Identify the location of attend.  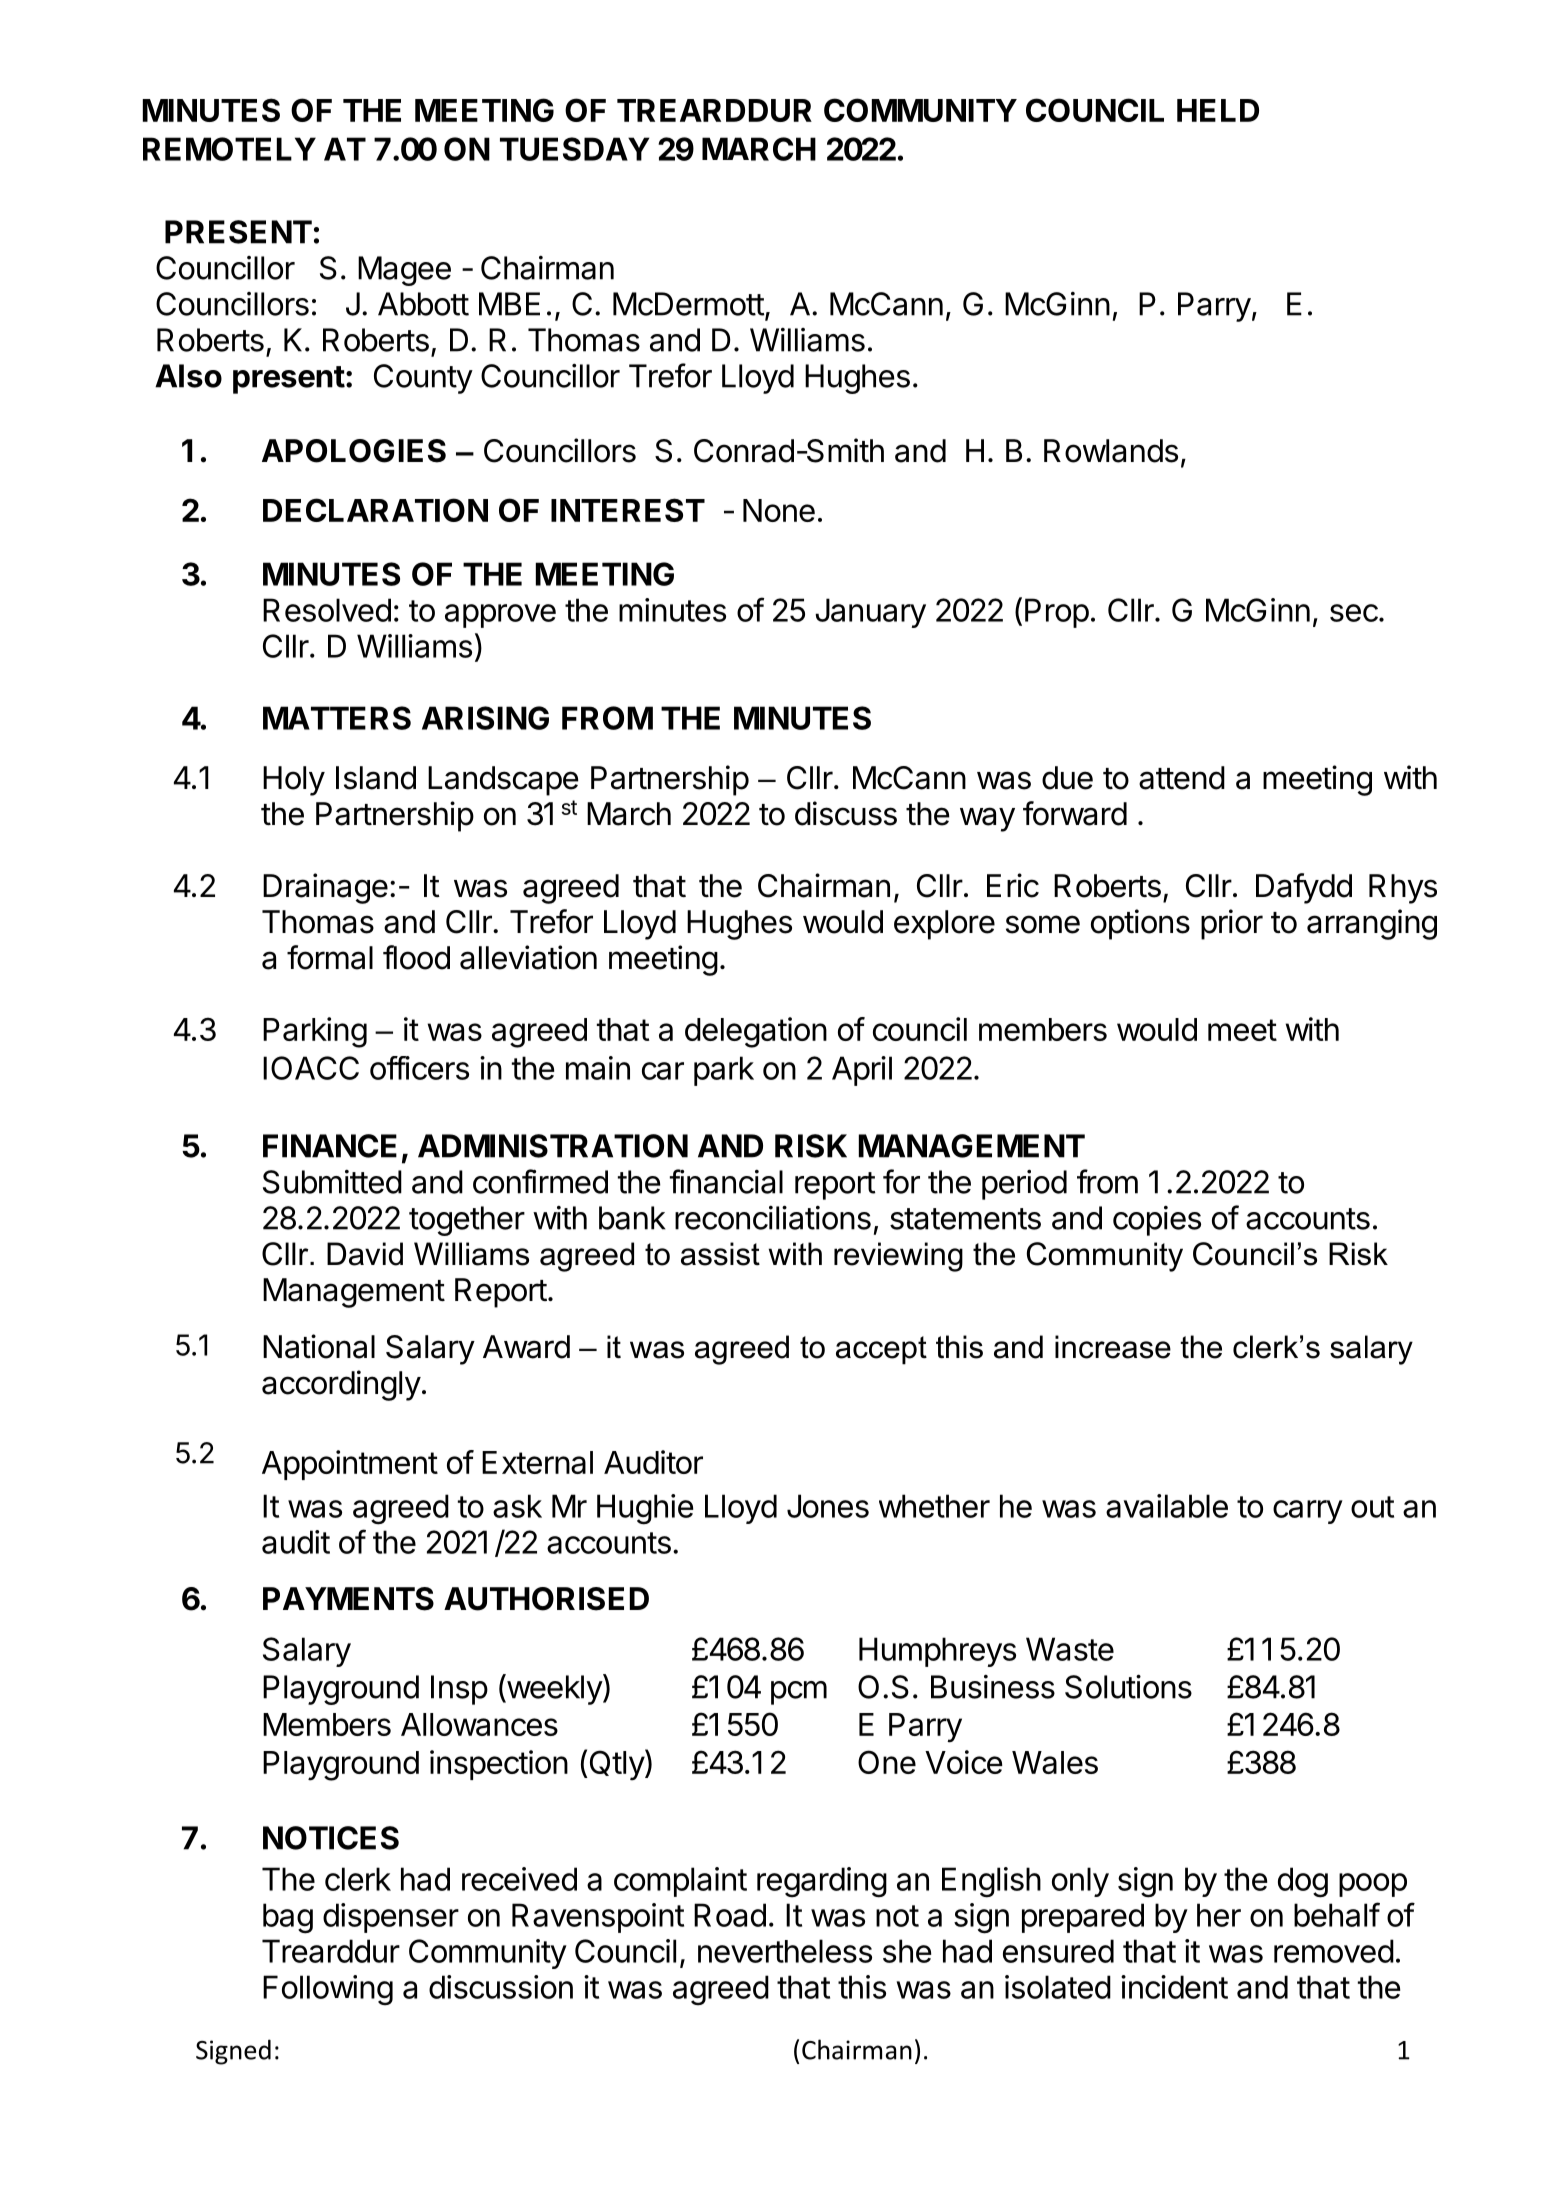
(1182, 778).
